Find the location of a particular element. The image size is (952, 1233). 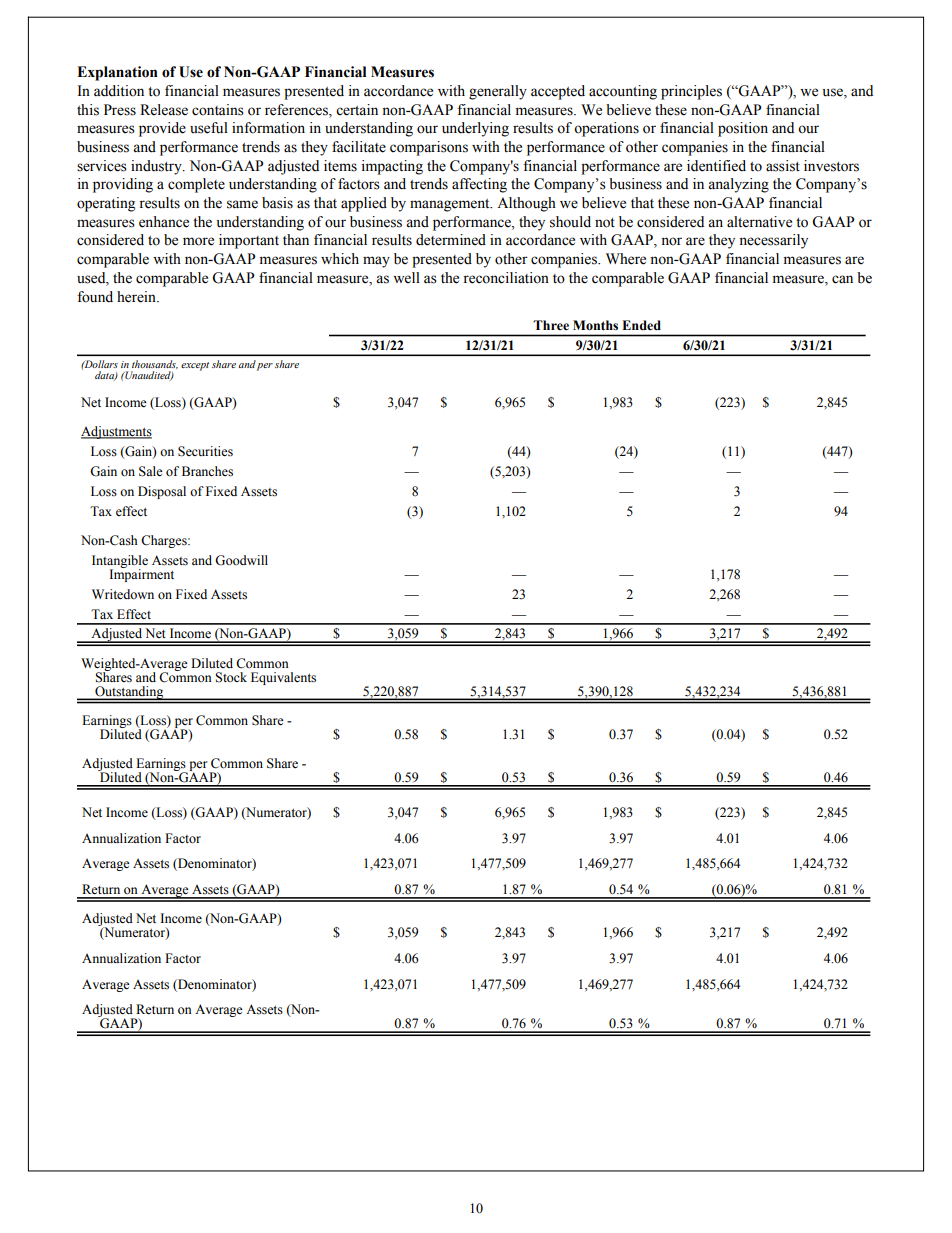

principles is located at coordinates (691, 92).
